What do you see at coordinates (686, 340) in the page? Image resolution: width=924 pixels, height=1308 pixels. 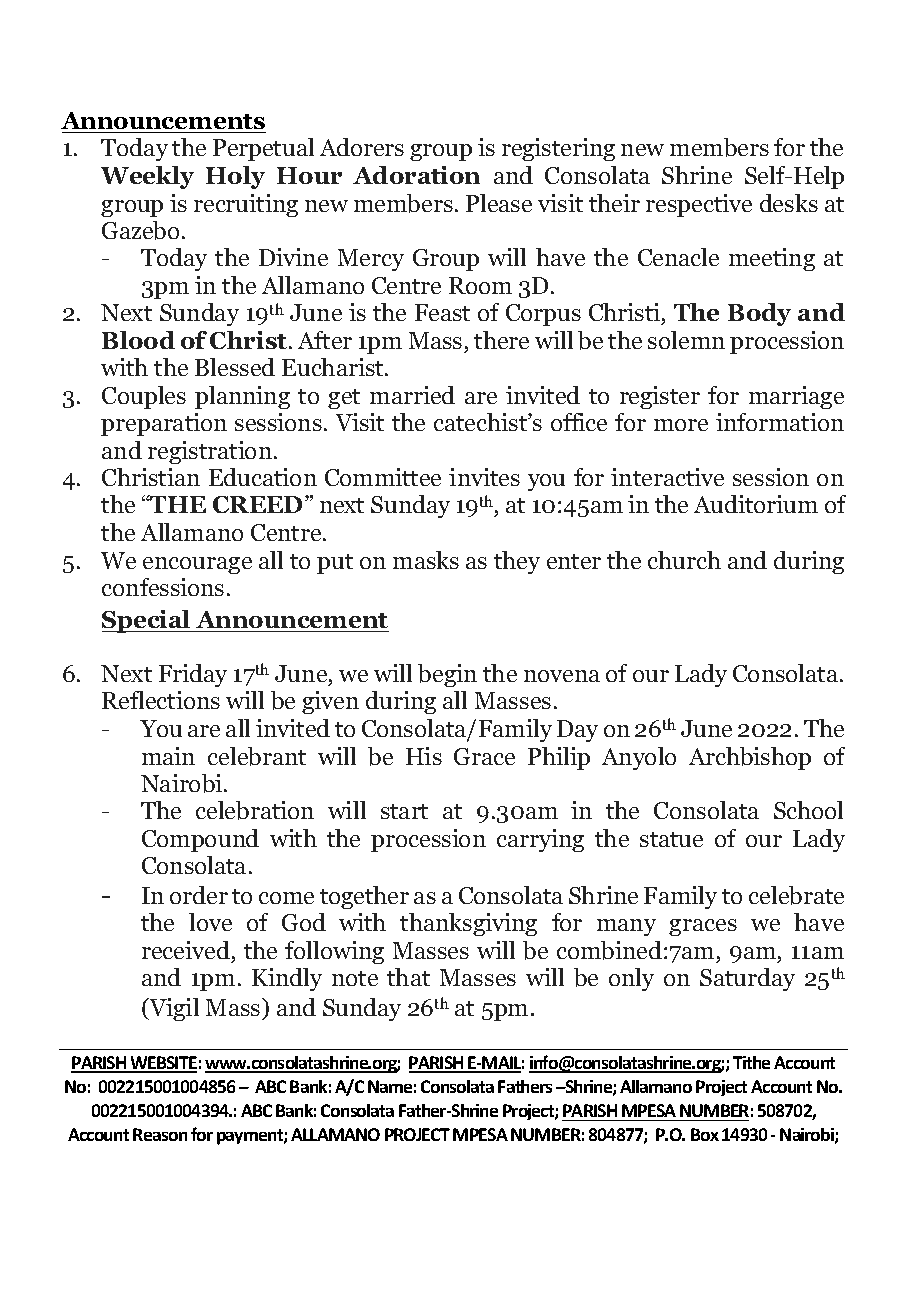 I see `solemn` at bounding box center [686, 340].
